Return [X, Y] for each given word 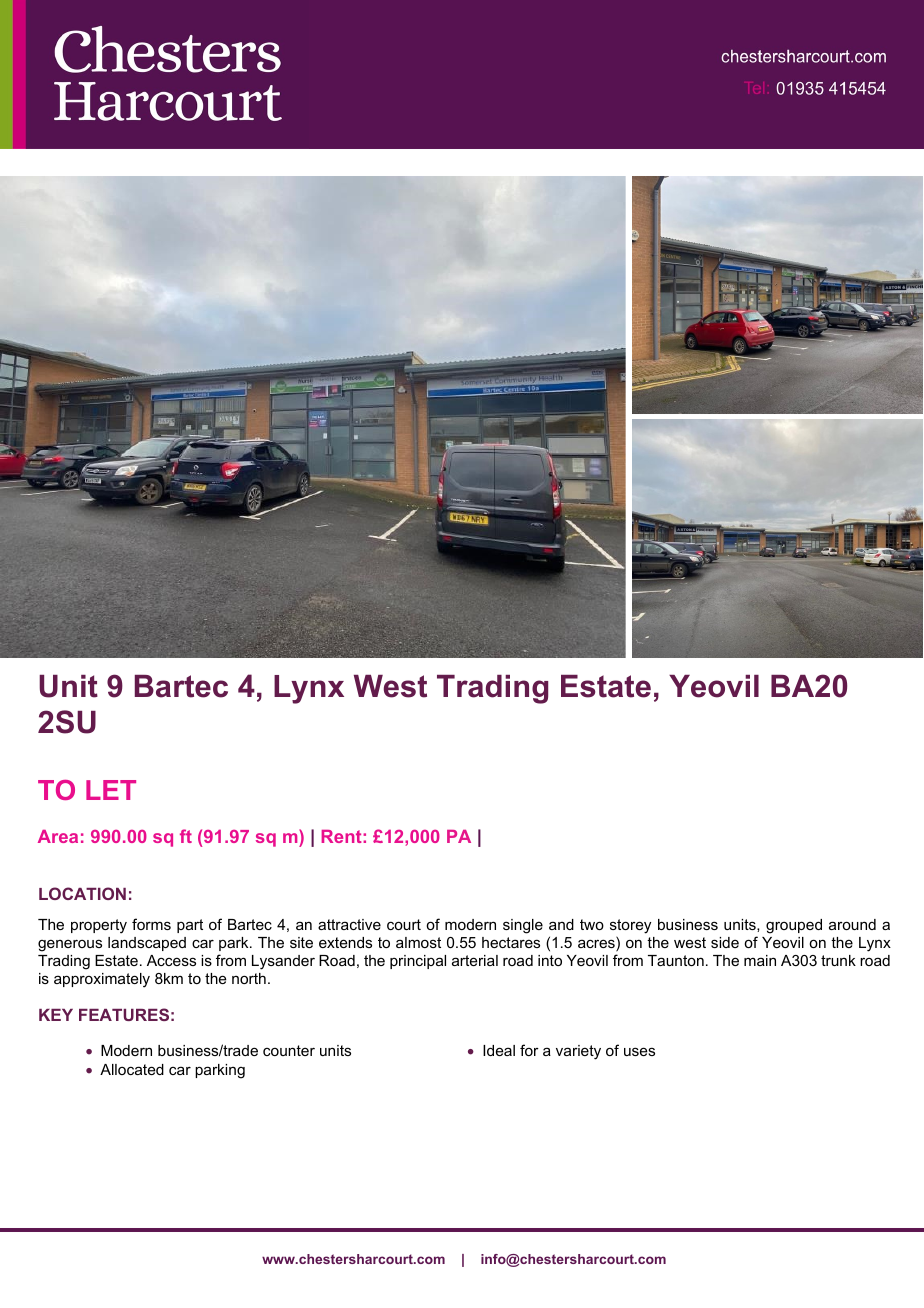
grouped [794, 926]
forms [151, 924]
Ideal [499, 1050]
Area [58, 836]
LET [111, 790]
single [523, 926]
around [852, 924]
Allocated [132, 1069]
